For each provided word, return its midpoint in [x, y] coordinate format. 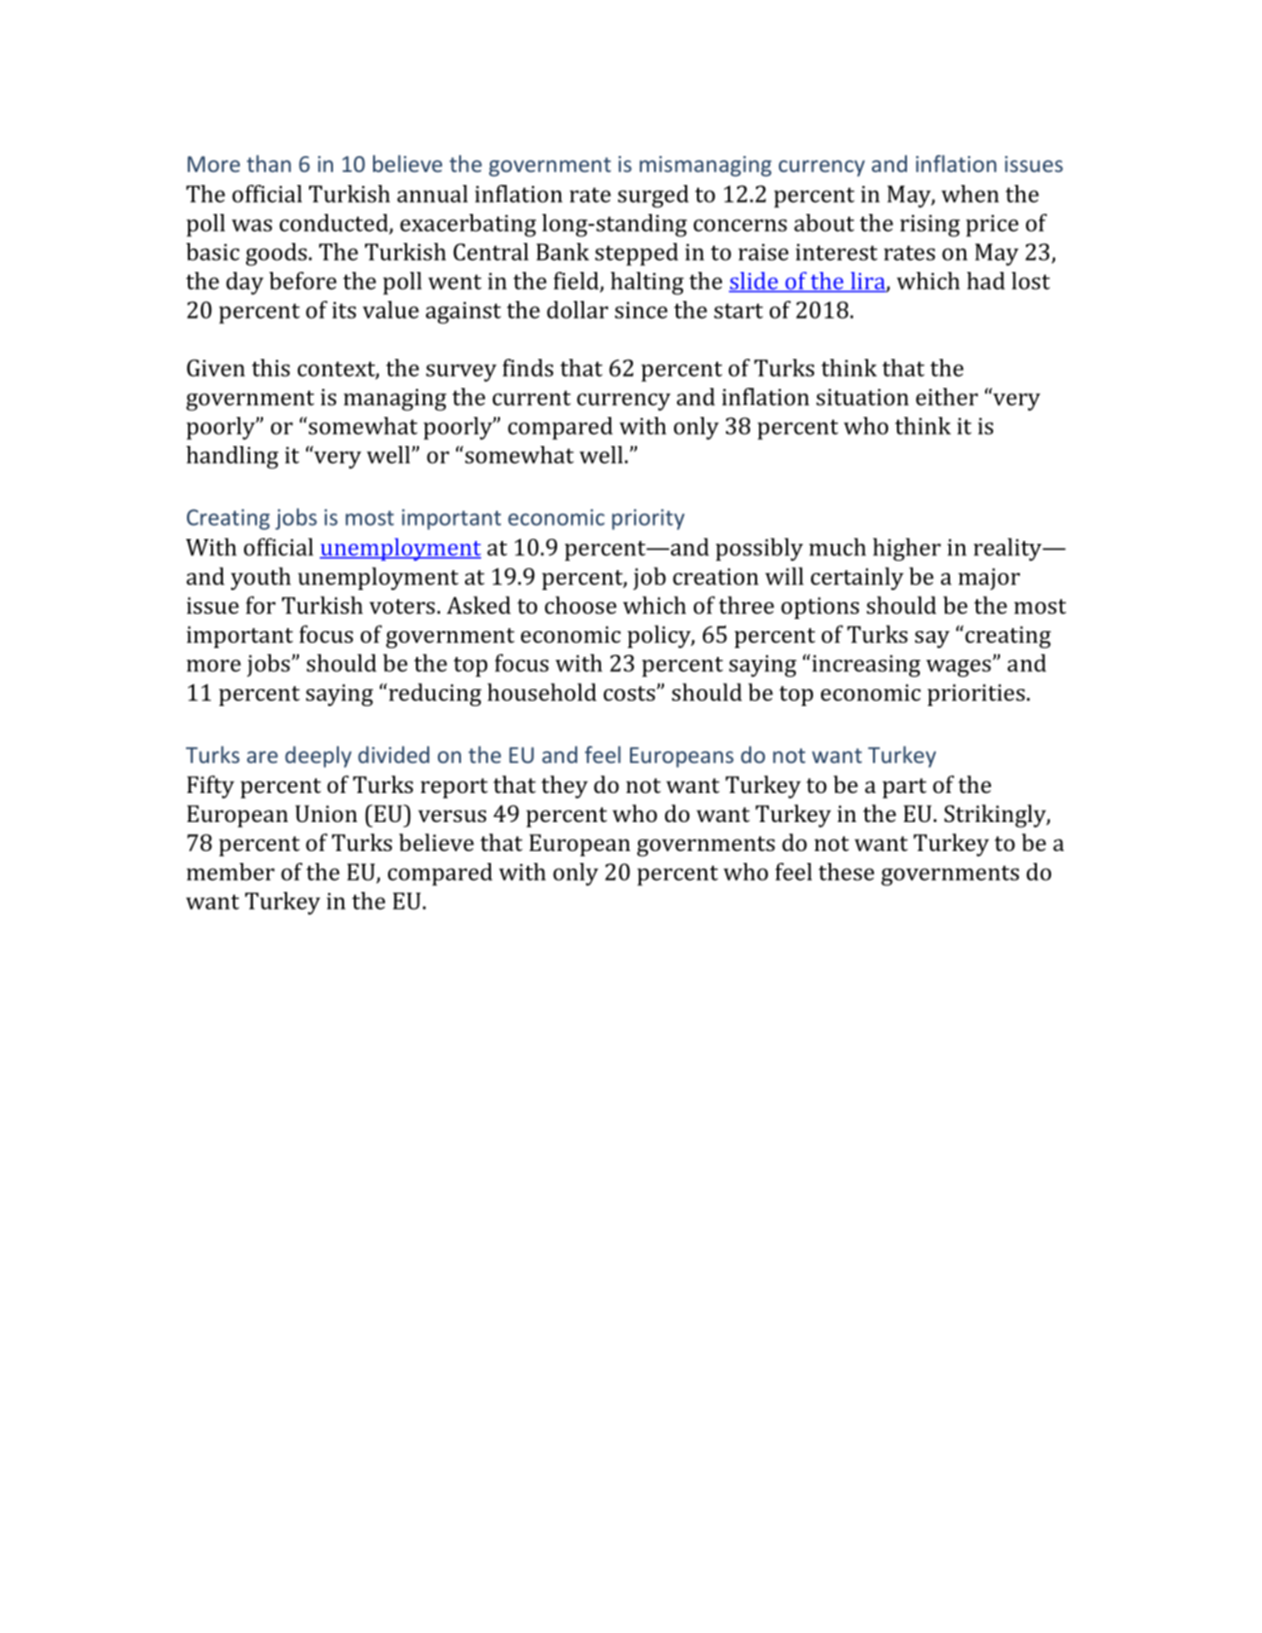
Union [326, 813]
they [564, 787]
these [846, 872]
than [269, 163]
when [970, 194]
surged [653, 196]
